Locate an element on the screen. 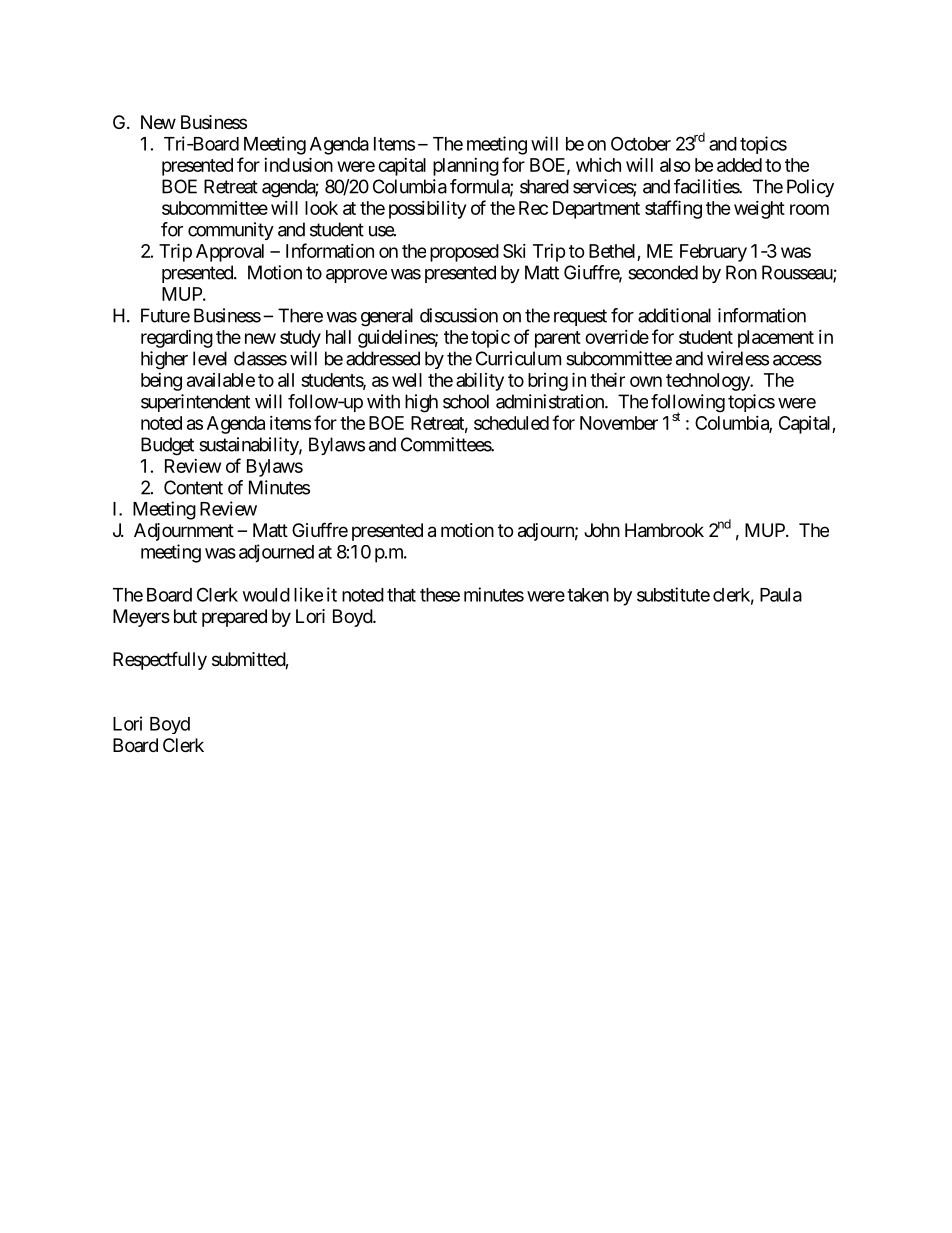 The image size is (952, 1233). prepared is located at coordinates (234, 618).
